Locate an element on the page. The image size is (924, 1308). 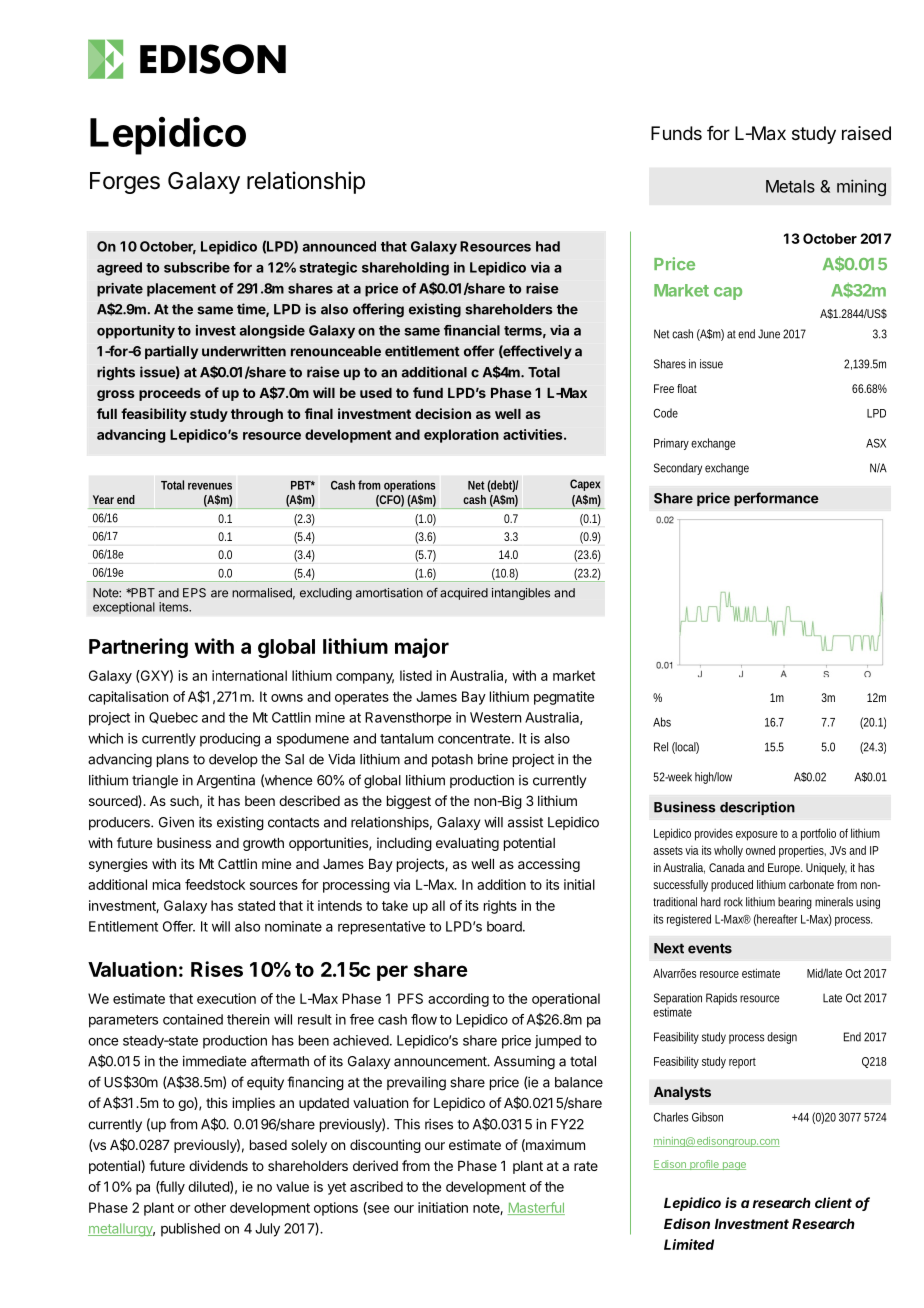
Metals is located at coordinates (790, 186).
